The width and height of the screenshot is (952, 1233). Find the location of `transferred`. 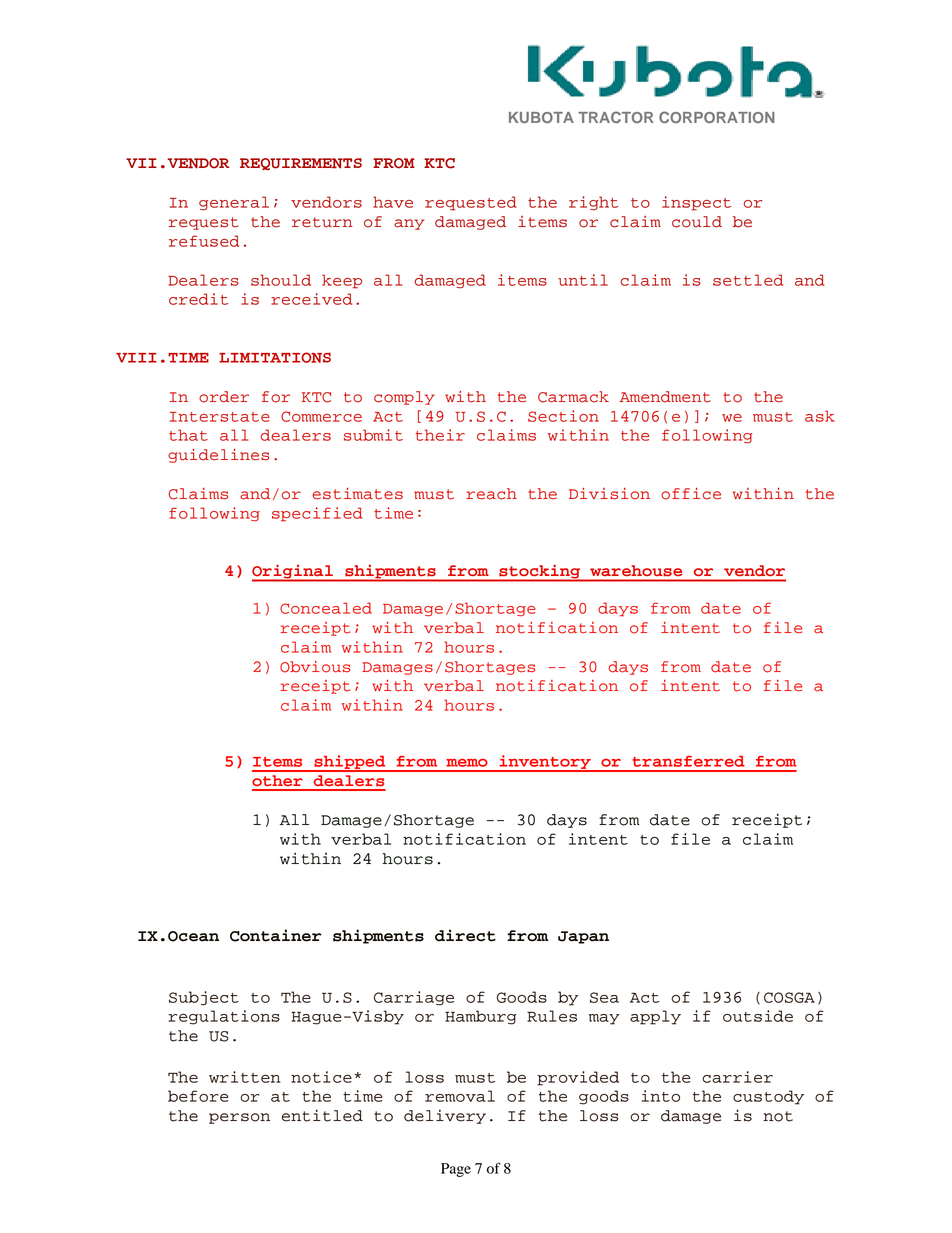

transferred is located at coordinates (688, 761).
